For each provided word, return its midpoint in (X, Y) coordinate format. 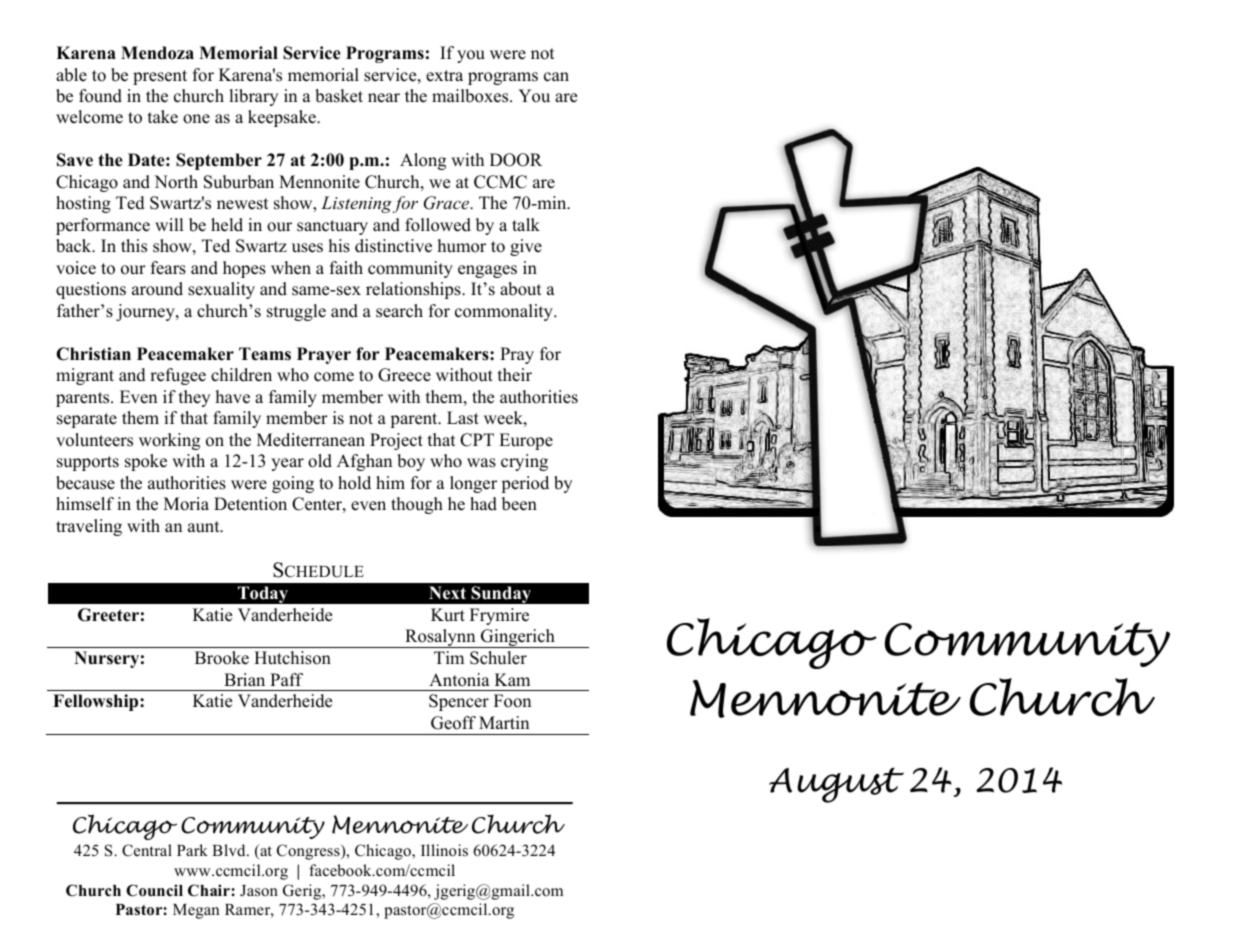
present (160, 77)
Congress (309, 852)
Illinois (444, 850)
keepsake (283, 118)
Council (154, 890)
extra (444, 76)
